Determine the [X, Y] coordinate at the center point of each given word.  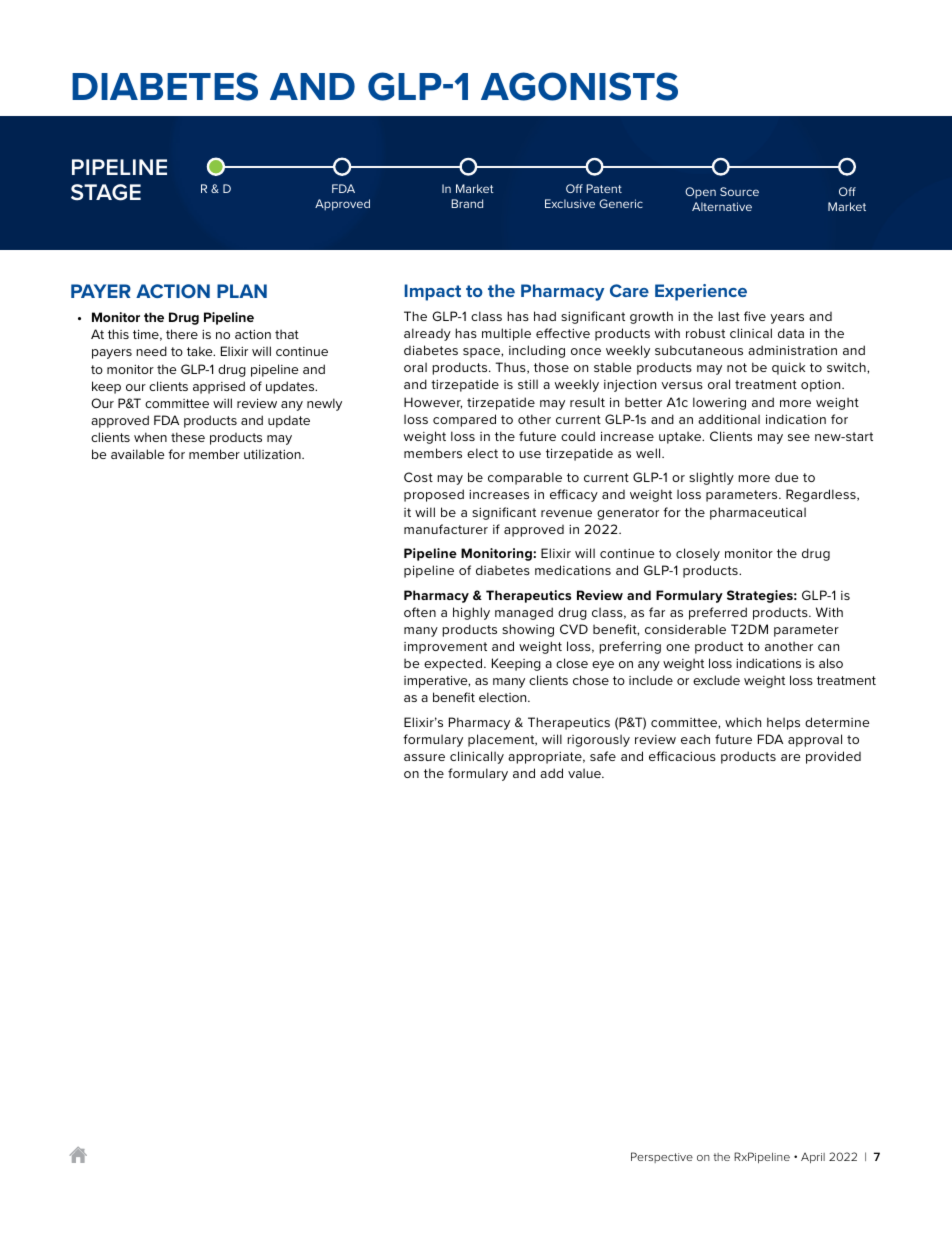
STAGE [106, 192]
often [420, 612]
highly [471, 613]
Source [739, 191]
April [813, 1158]
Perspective [662, 1157]
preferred [718, 613]
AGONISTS [579, 86]
